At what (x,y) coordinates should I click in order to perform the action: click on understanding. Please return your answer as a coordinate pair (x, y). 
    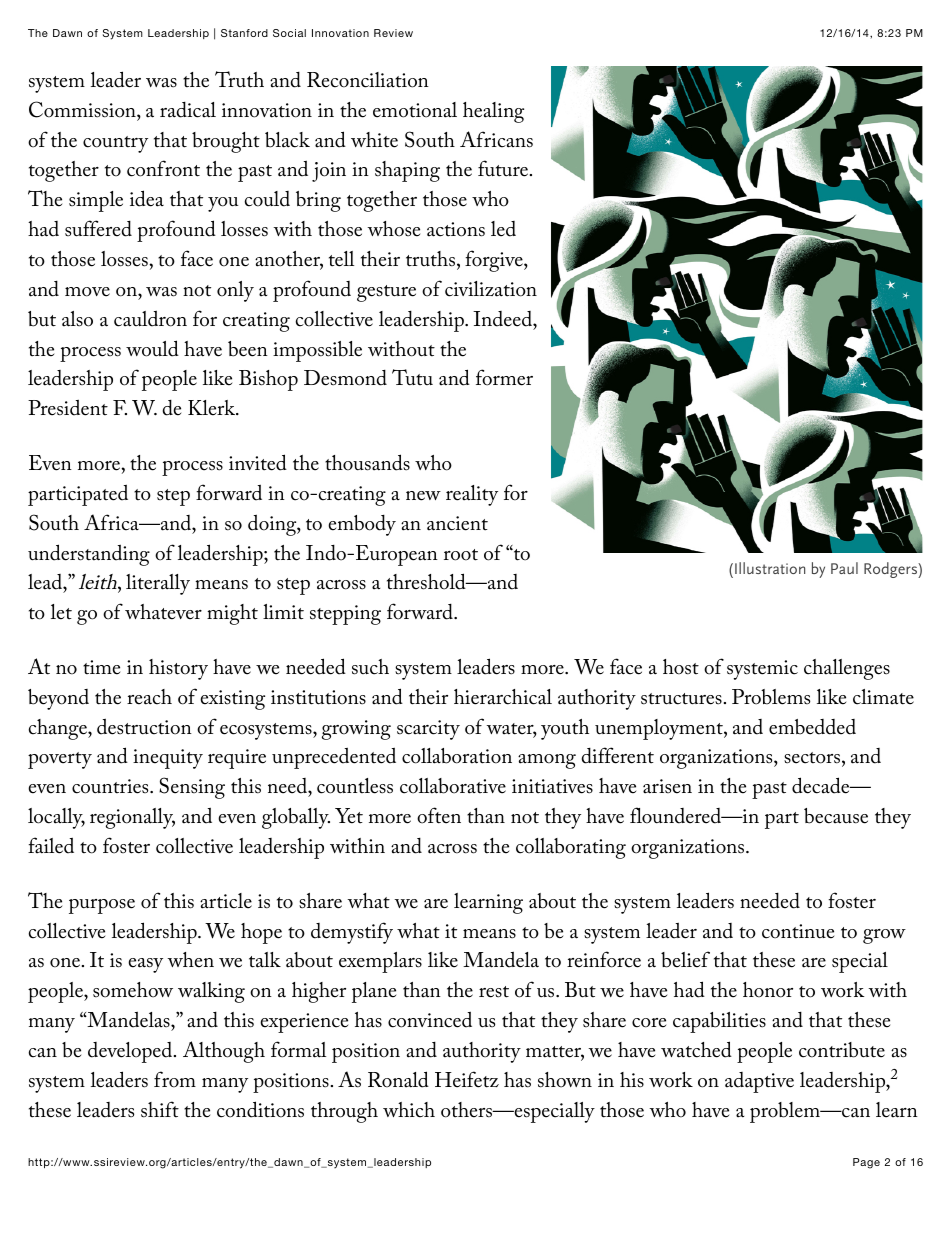
    Looking at the image, I should click on (89, 555).
